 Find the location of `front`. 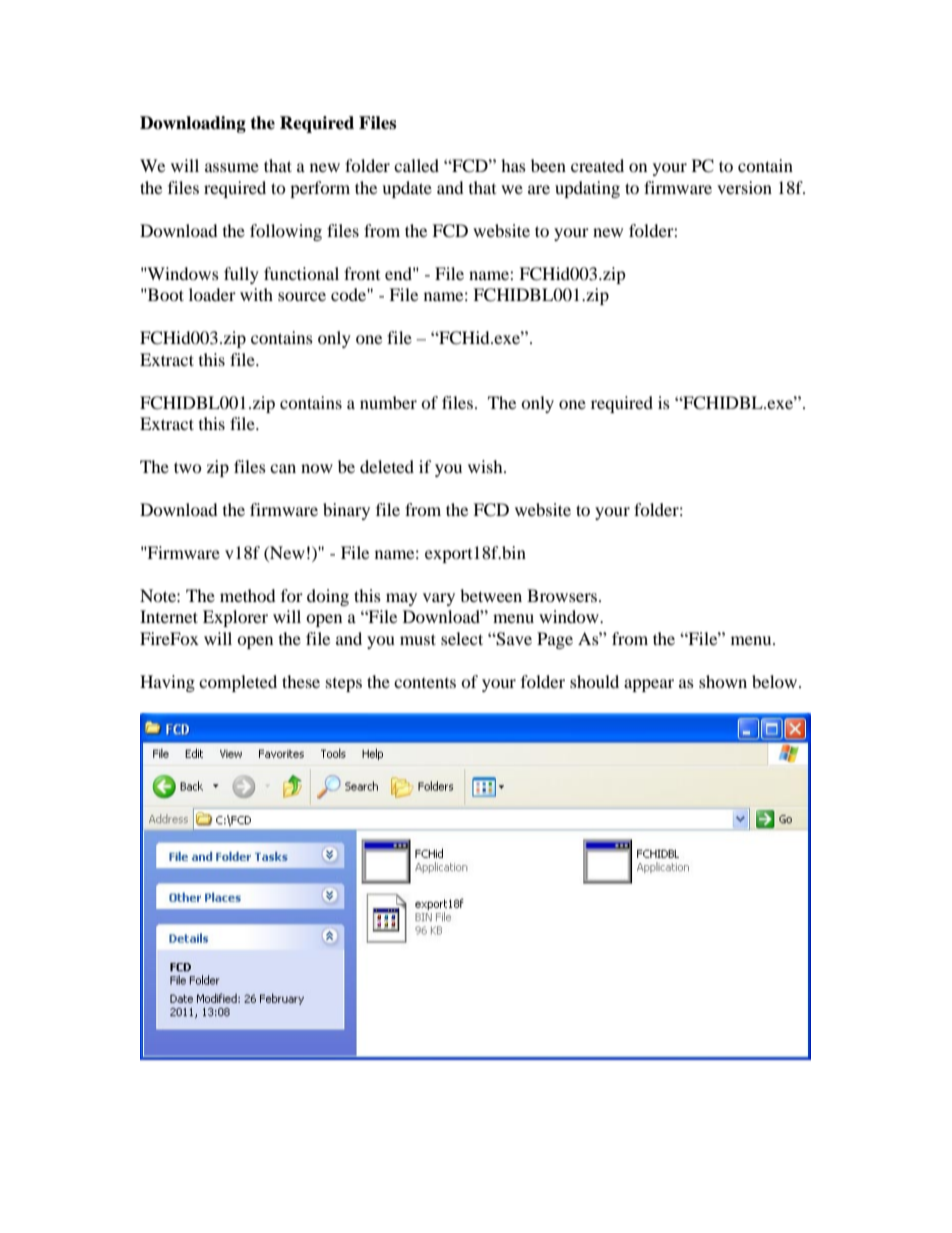

front is located at coordinates (362, 273).
